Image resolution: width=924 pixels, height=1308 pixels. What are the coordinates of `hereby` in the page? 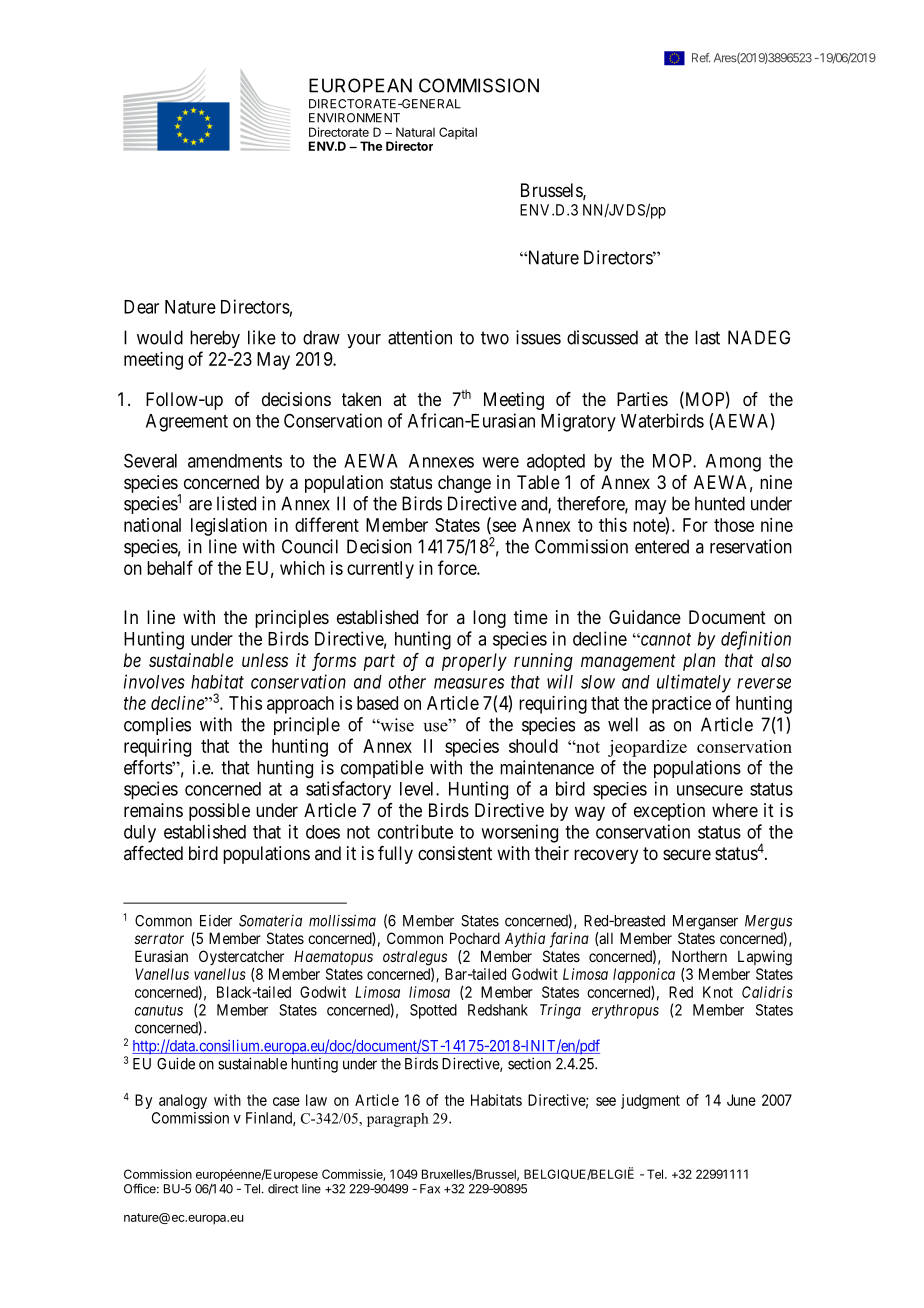 It's located at (215, 339).
